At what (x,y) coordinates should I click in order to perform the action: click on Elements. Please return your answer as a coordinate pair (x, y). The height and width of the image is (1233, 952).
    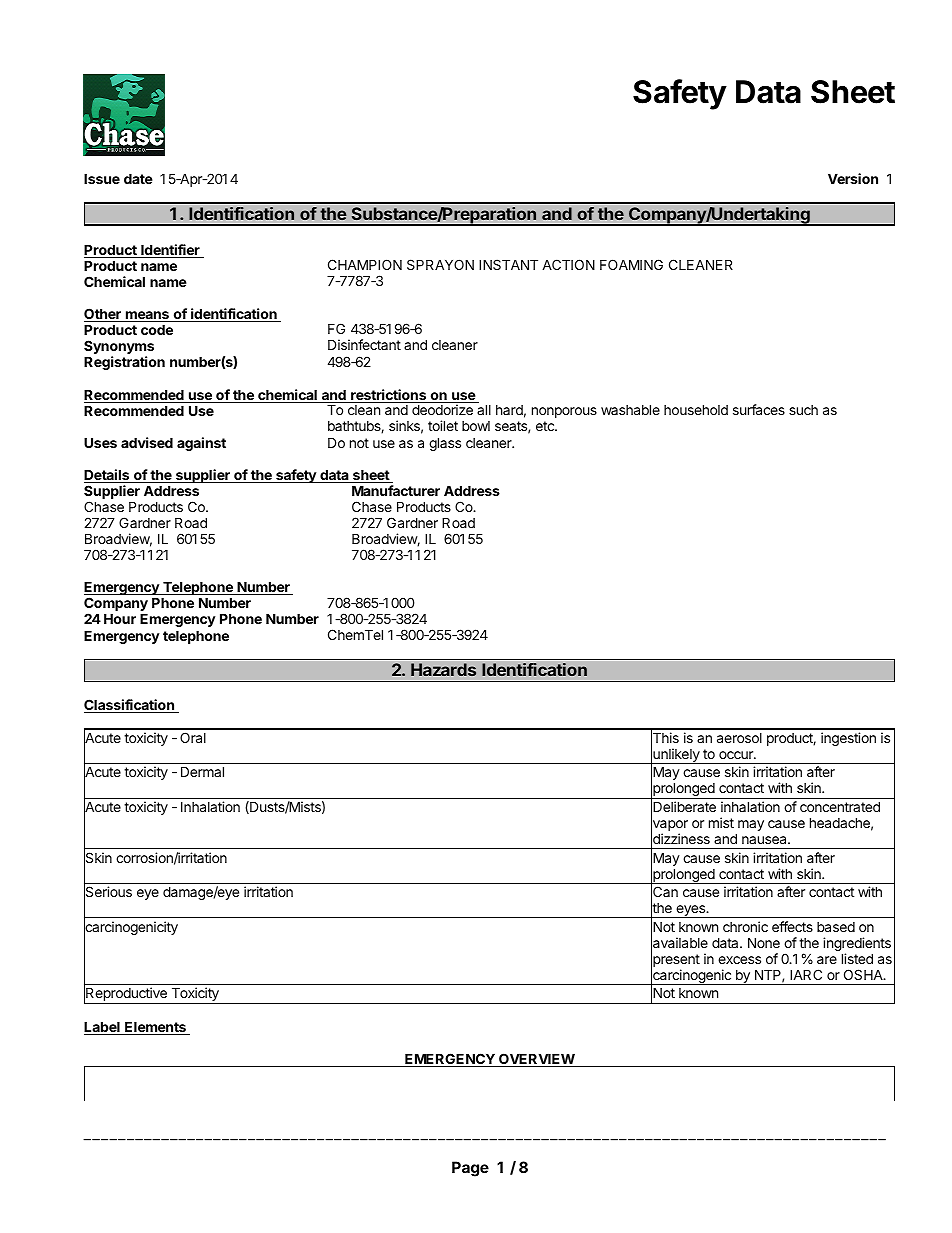
    Looking at the image, I should click on (155, 1028).
